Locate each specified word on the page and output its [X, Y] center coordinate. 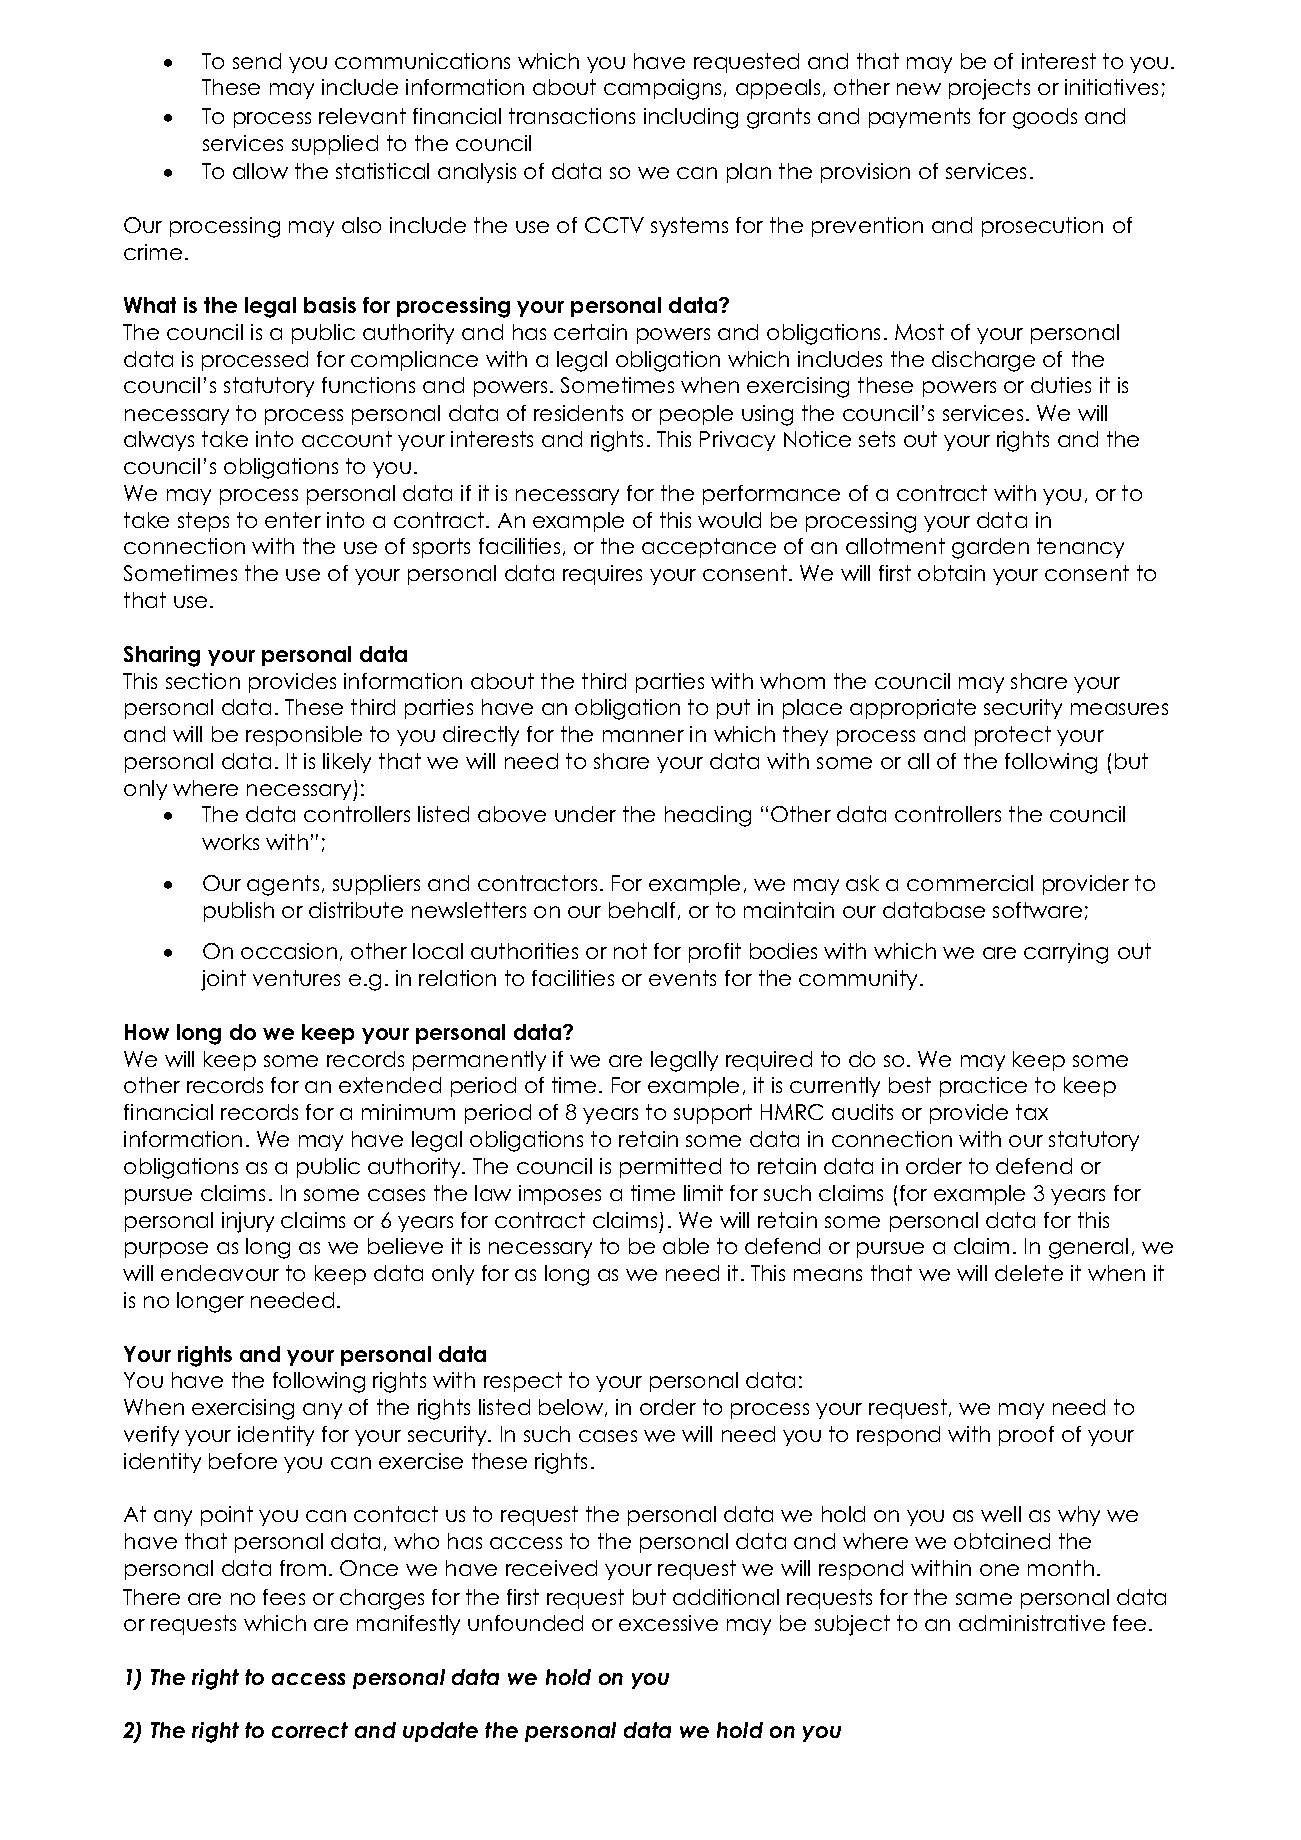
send [257, 61]
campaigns [664, 89]
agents [283, 885]
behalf [642, 910]
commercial [970, 883]
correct [310, 1730]
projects [989, 89]
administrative [1032, 1623]
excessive [668, 1623]
